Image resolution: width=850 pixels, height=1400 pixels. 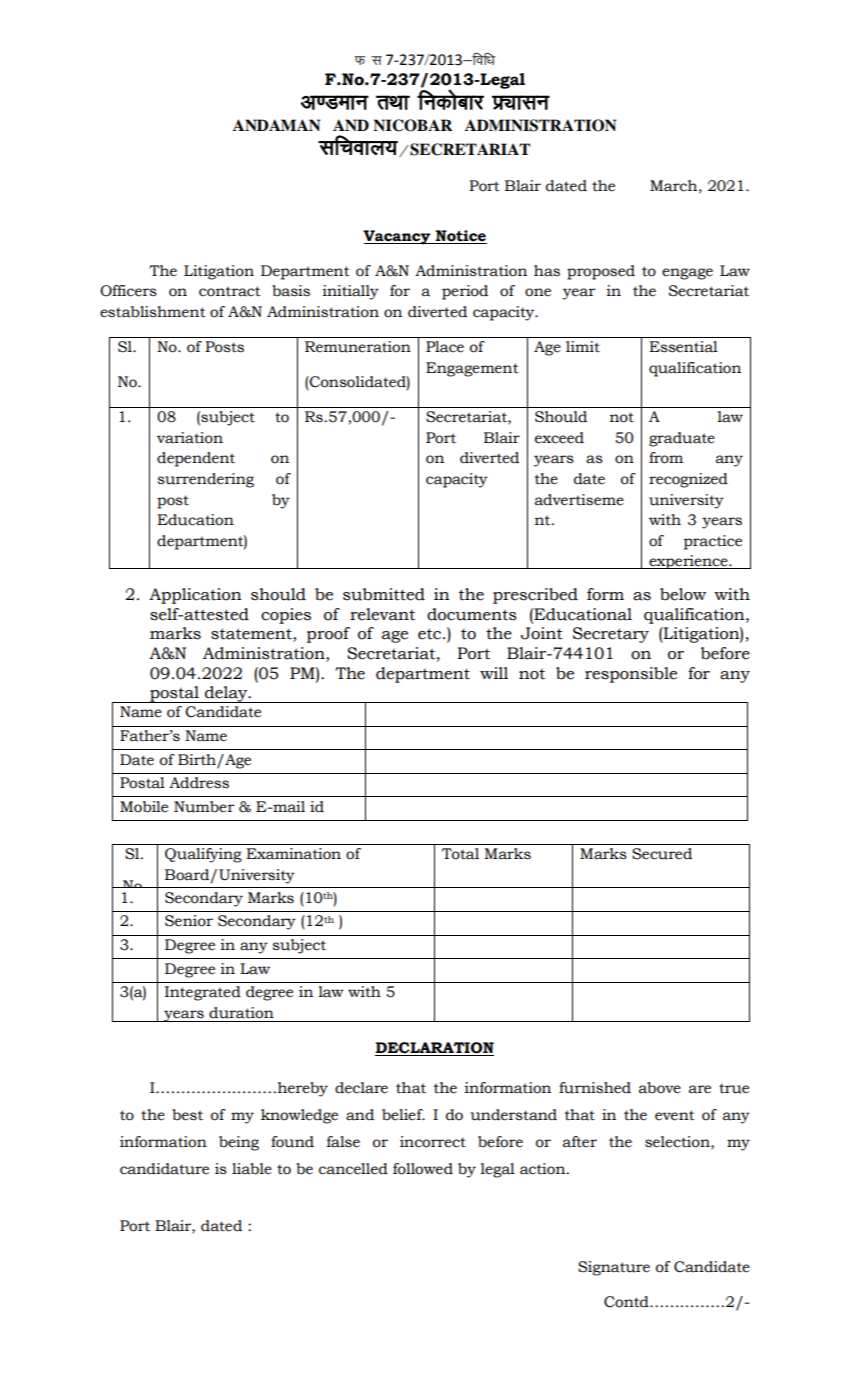 What do you see at coordinates (601, 272) in the document?
I see `proposed` at bounding box center [601, 272].
